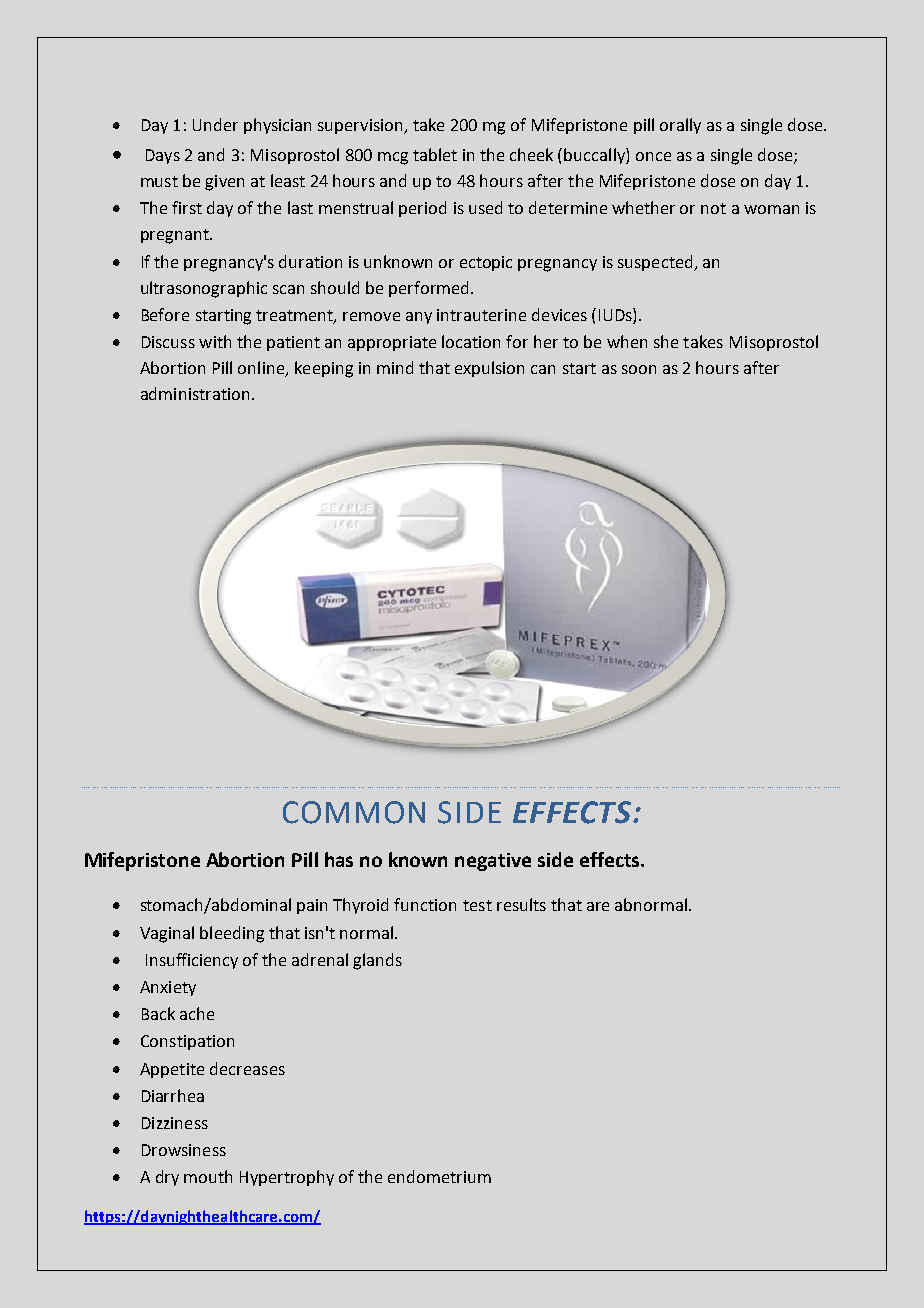 This screenshot has width=924, height=1308. I want to click on mouth, so click(208, 1176).
